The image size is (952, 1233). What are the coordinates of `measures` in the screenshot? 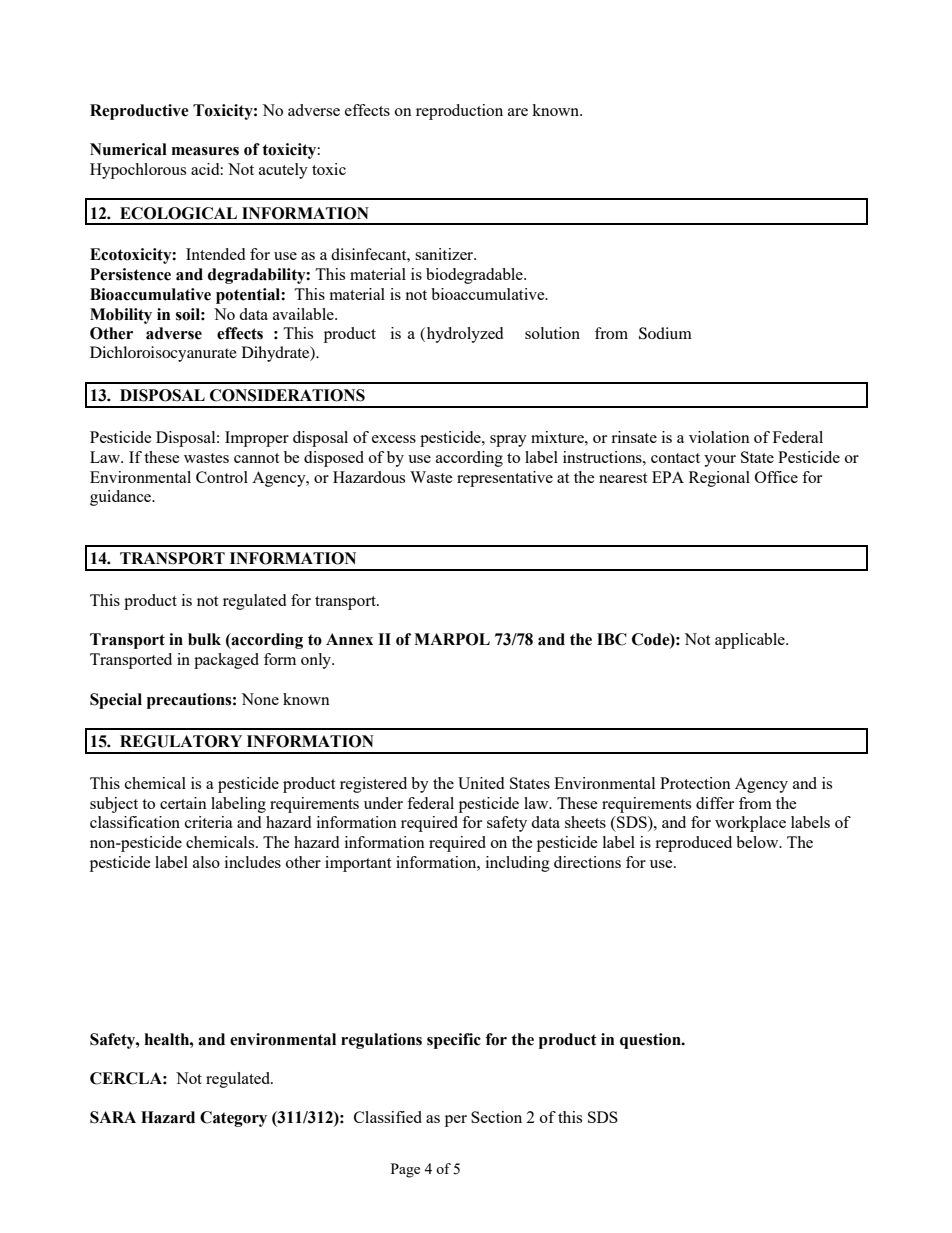 It's located at (205, 151).
